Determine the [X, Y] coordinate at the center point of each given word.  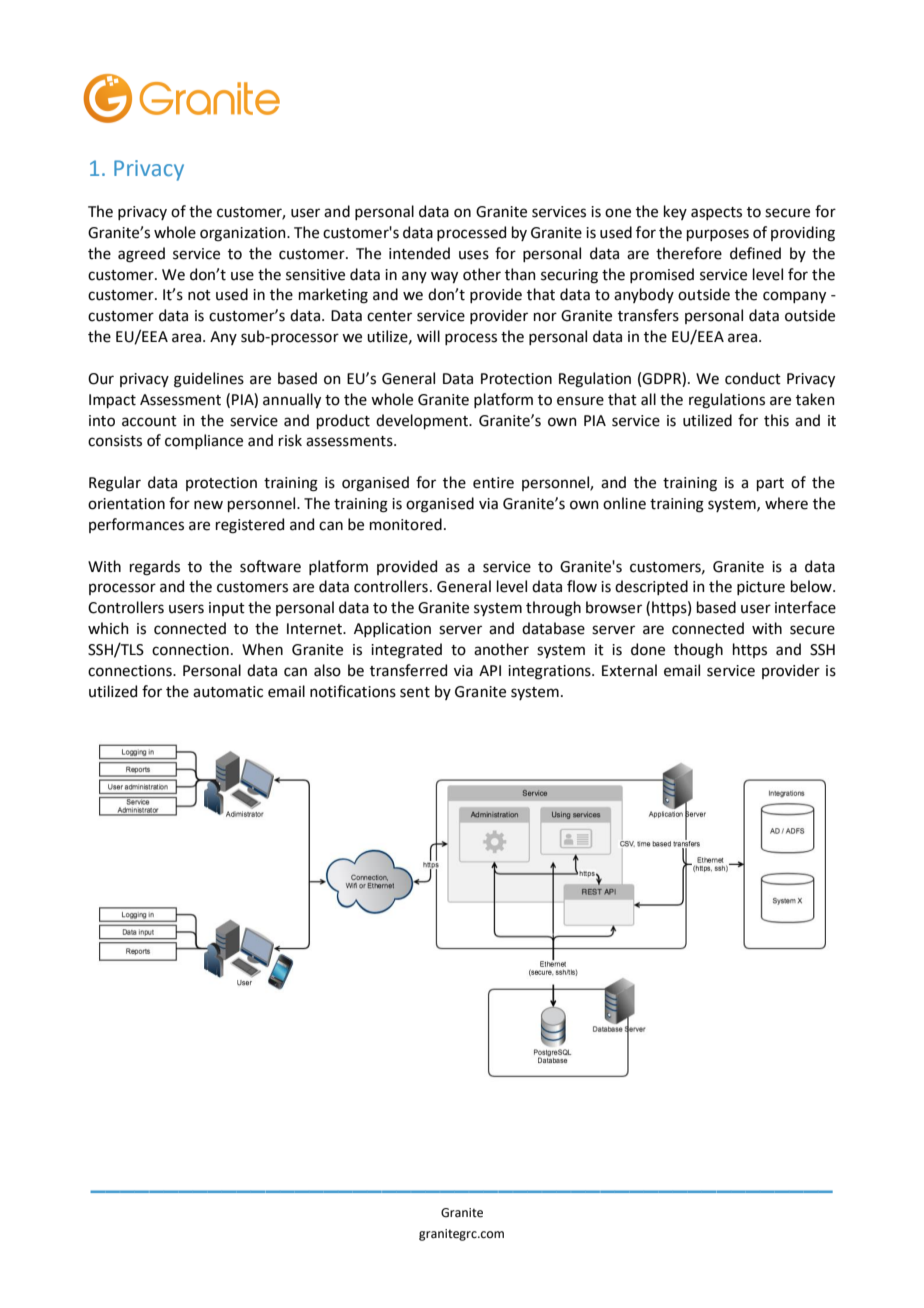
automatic [228, 692]
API [490, 670]
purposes [718, 235]
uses [474, 255]
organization [244, 234]
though [698, 651]
